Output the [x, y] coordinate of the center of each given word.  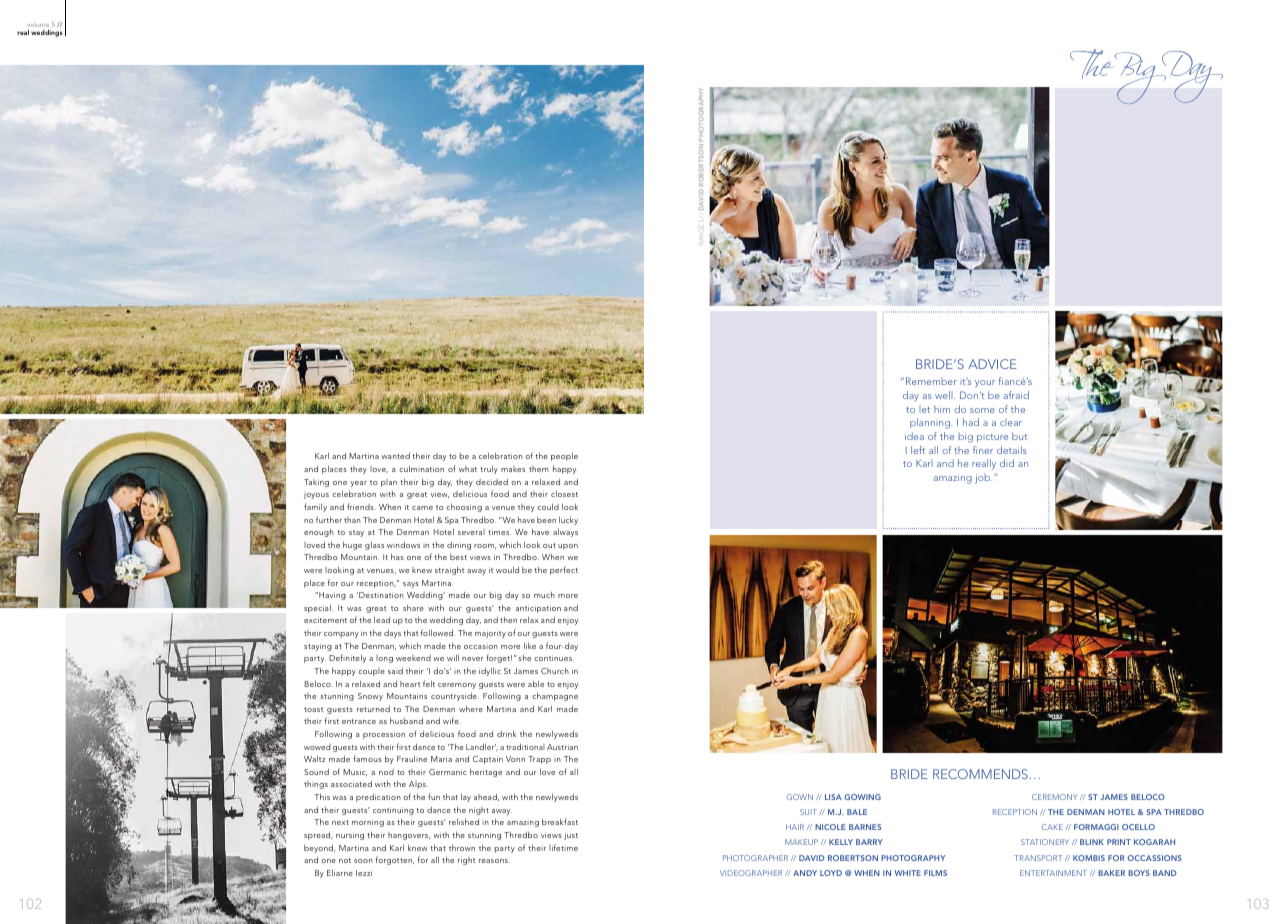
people [564, 457]
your [985, 384]
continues [554, 658]
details [1012, 450]
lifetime [563, 847]
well [945, 395]
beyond [319, 849]
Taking [316, 483]
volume [38, 25]
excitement [325, 620]
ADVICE [992, 364]
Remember [931, 381]
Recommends [980, 774]
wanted [395, 456]
